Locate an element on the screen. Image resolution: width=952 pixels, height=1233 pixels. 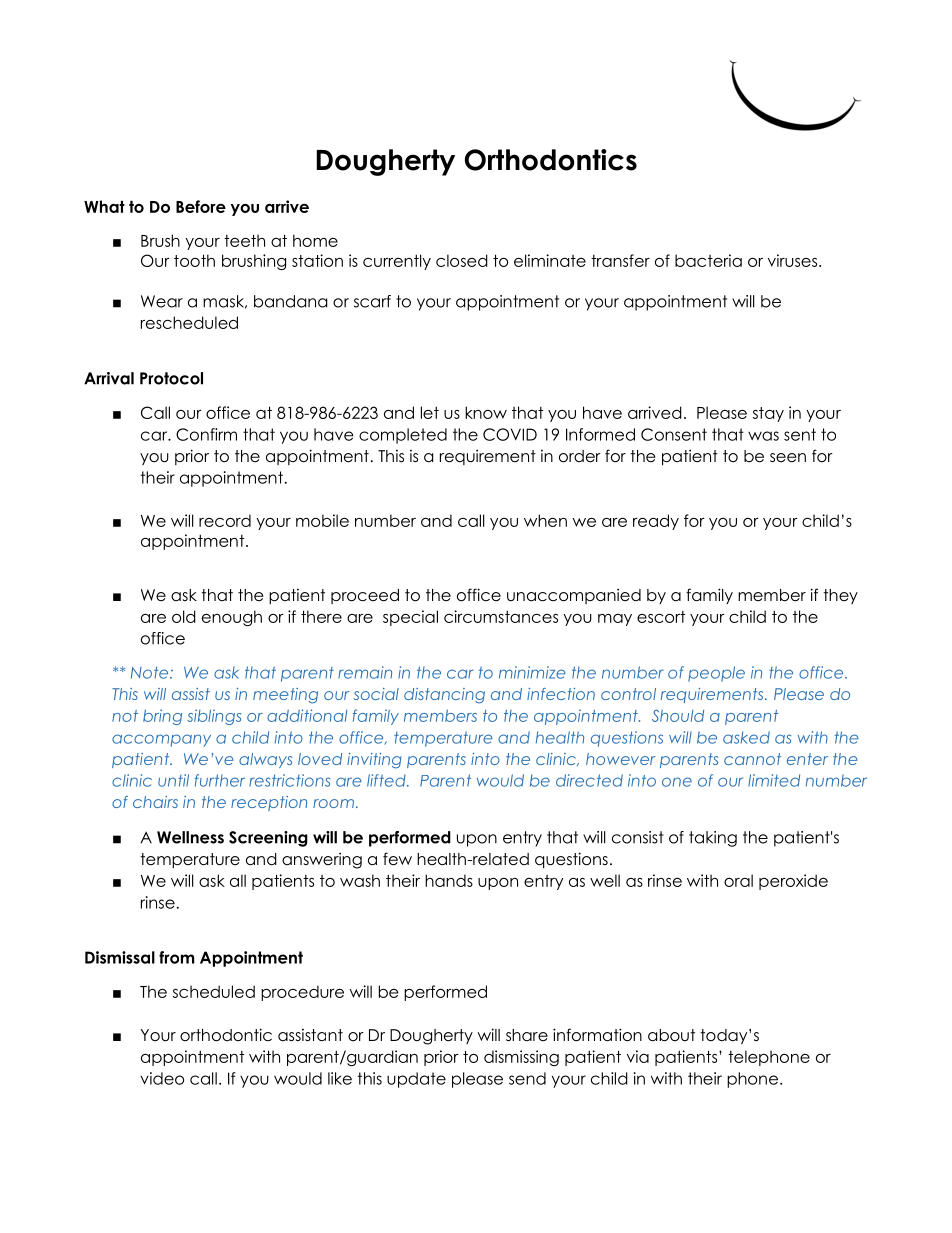
COVID is located at coordinates (510, 434).
